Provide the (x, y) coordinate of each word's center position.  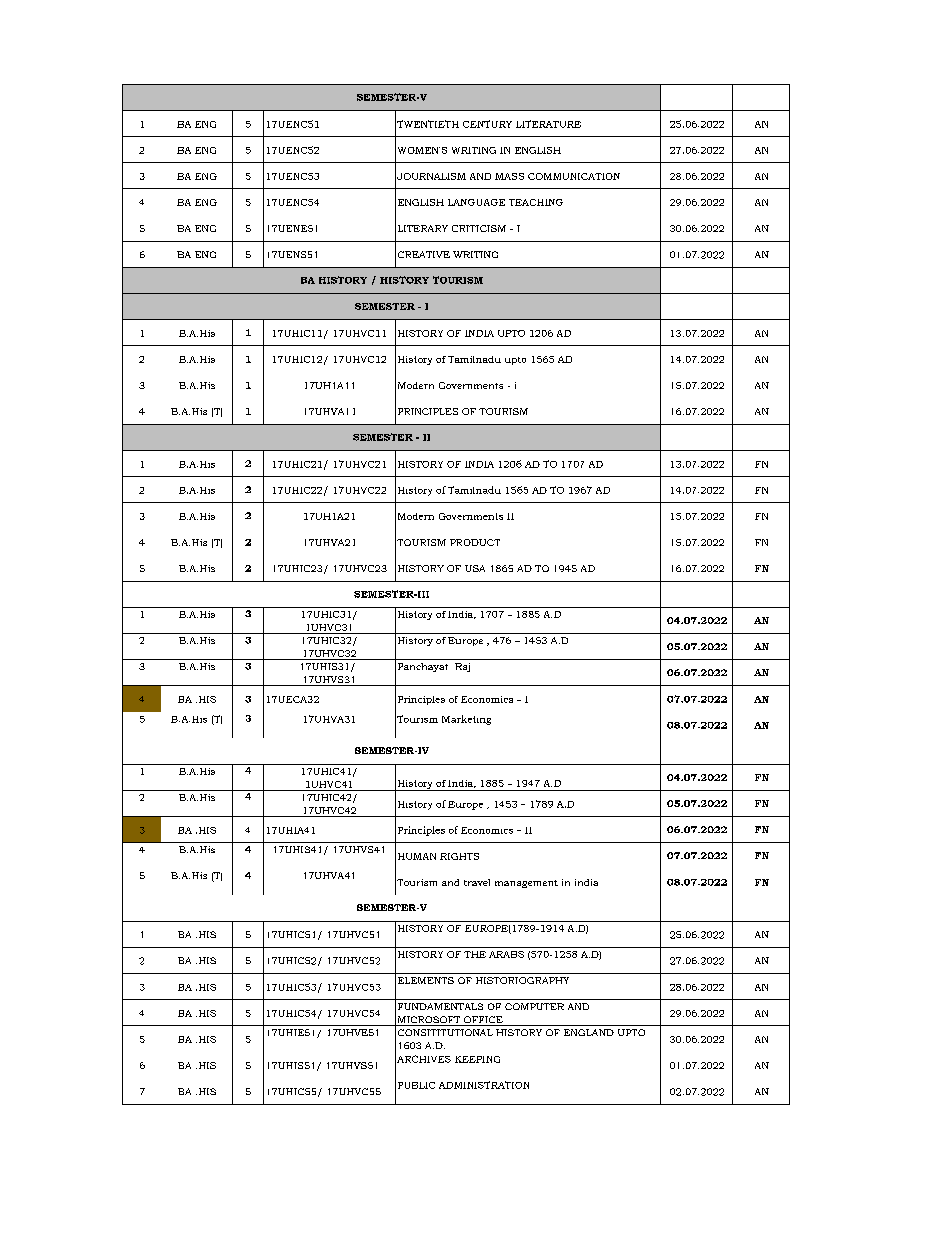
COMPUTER (534, 1006)
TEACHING (536, 202)
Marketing (466, 720)
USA (475, 568)
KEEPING (477, 1059)
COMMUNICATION (574, 176)
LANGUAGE (476, 202)
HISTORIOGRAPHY (522, 980)
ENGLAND (589, 1032)
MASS (509, 176)
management (526, 884)
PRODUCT (475, 542)
